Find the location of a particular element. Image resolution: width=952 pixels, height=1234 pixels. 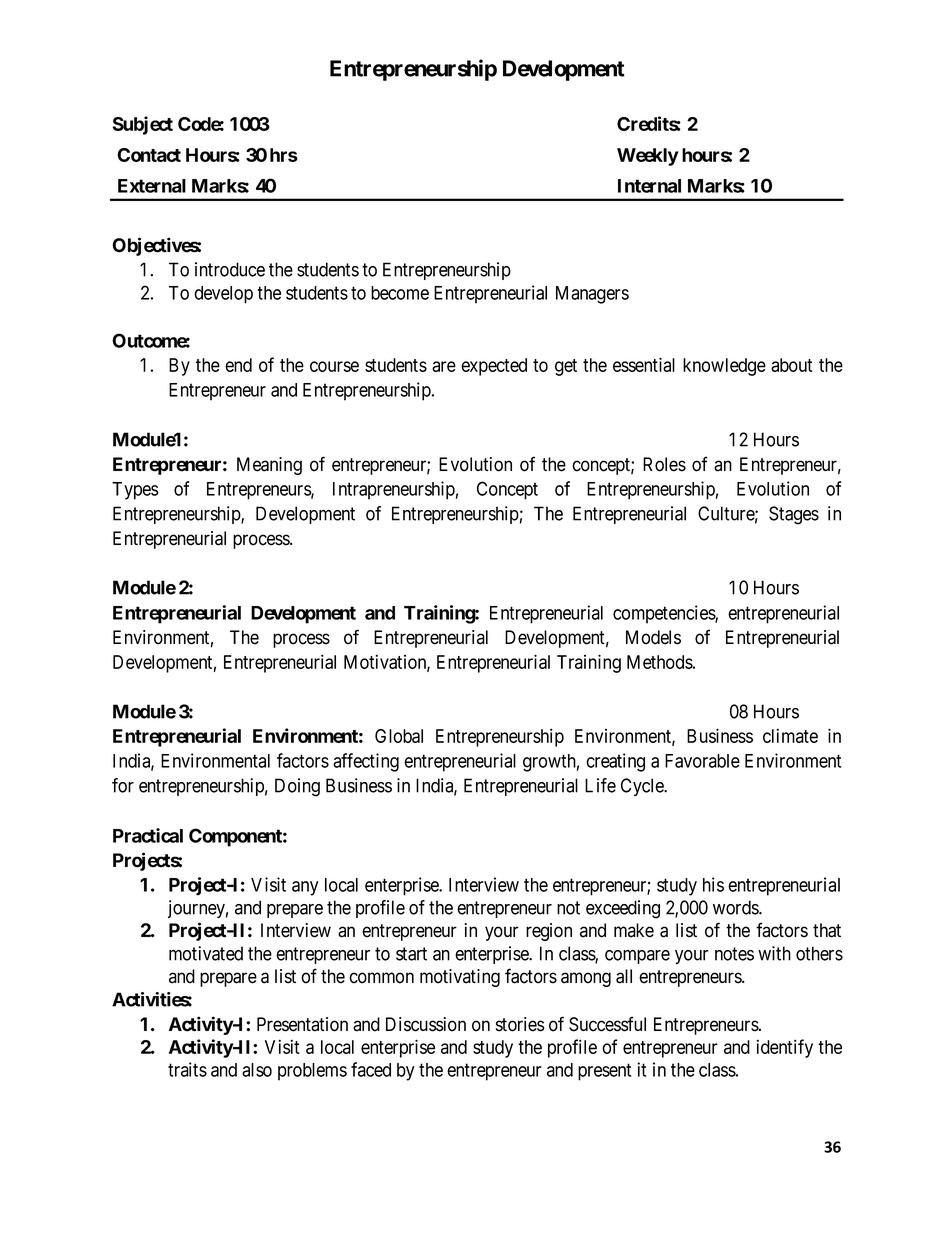

Weekly is located at coordinates (648, 157).
